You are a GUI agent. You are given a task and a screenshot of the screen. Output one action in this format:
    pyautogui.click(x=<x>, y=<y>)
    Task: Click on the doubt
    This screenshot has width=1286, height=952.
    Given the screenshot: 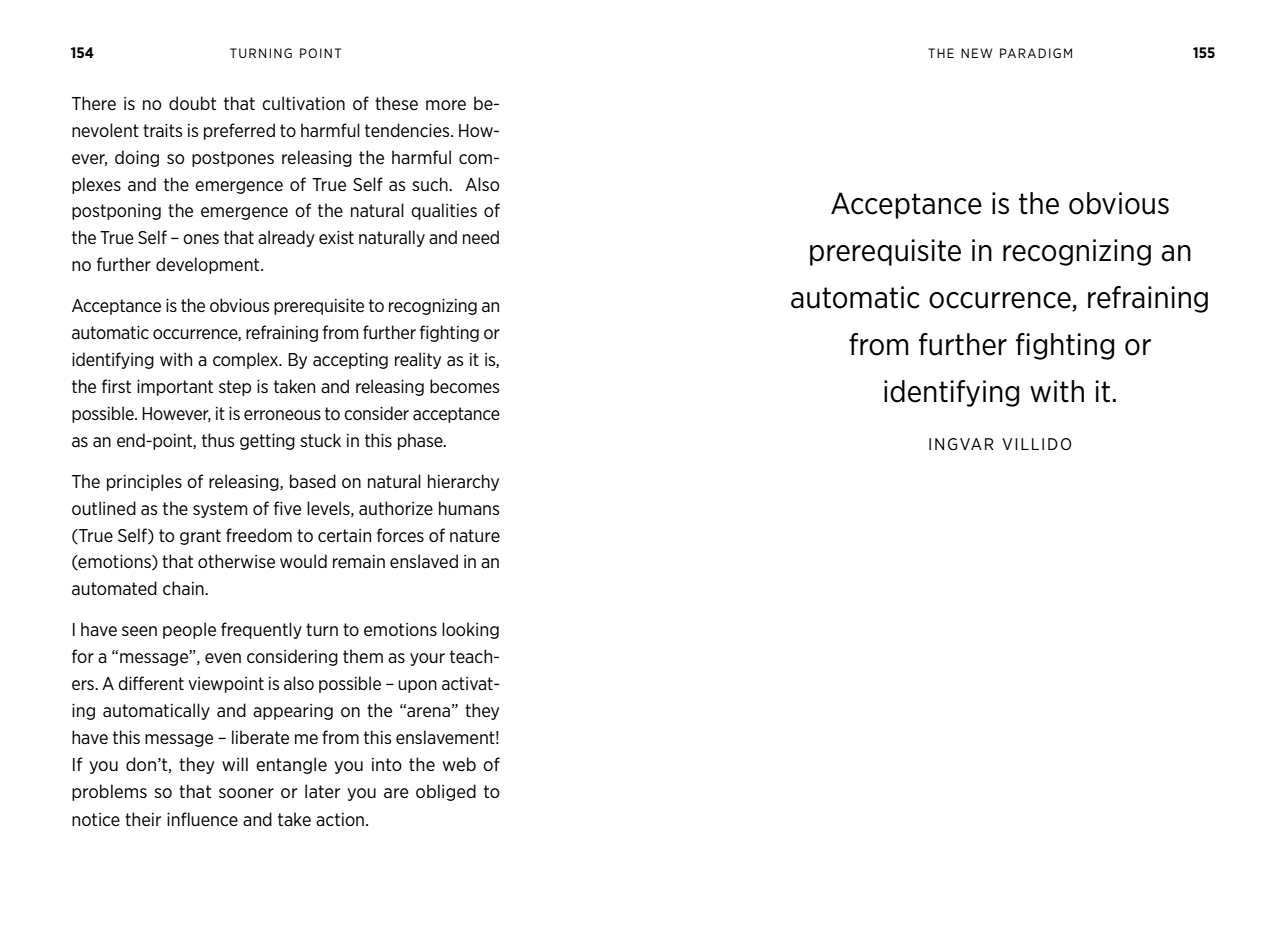 What is the action you would take?
    pyautogui.click(x=192, y=103)
